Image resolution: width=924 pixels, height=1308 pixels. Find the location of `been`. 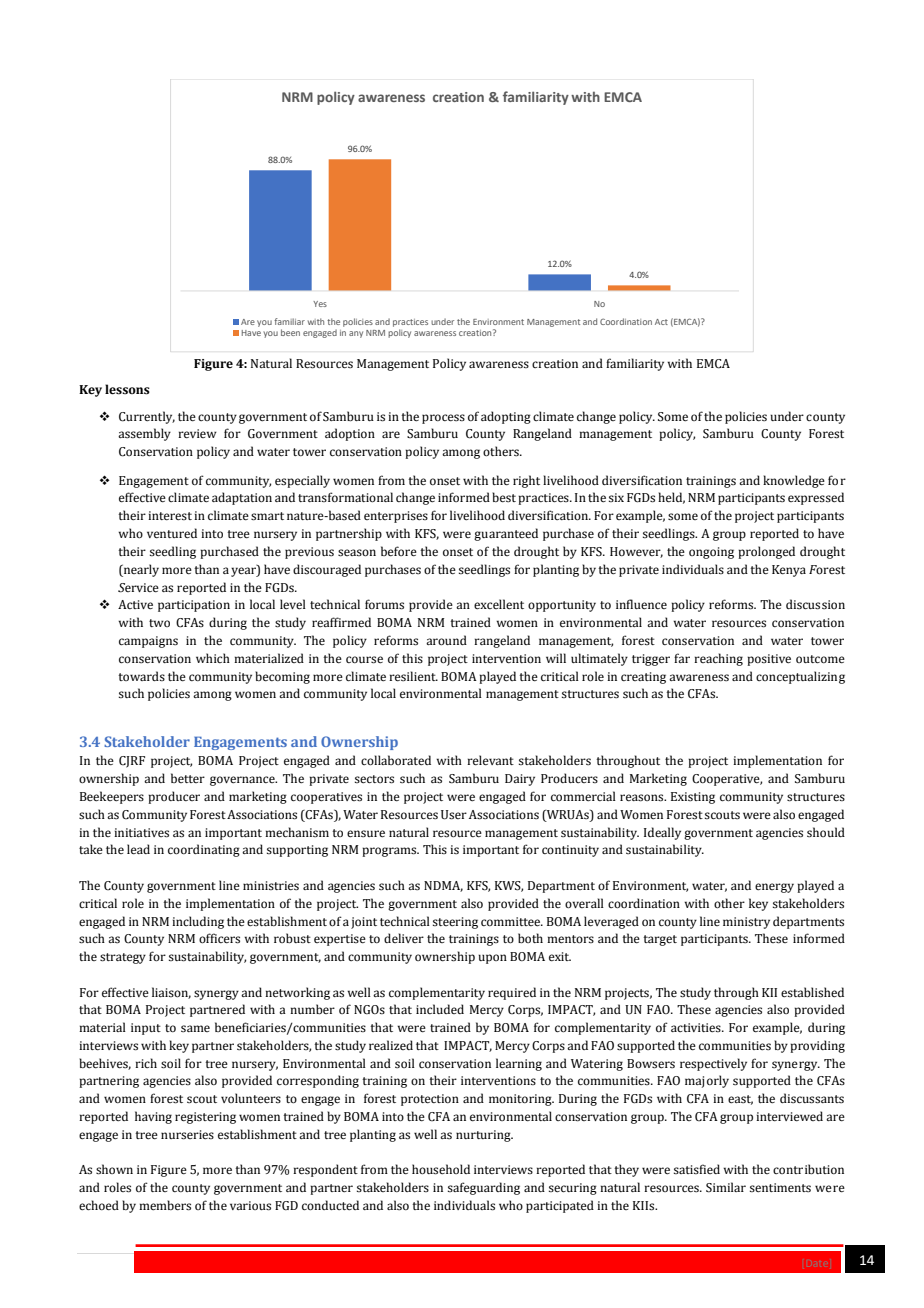

been is located at coordinates (290, 332).
